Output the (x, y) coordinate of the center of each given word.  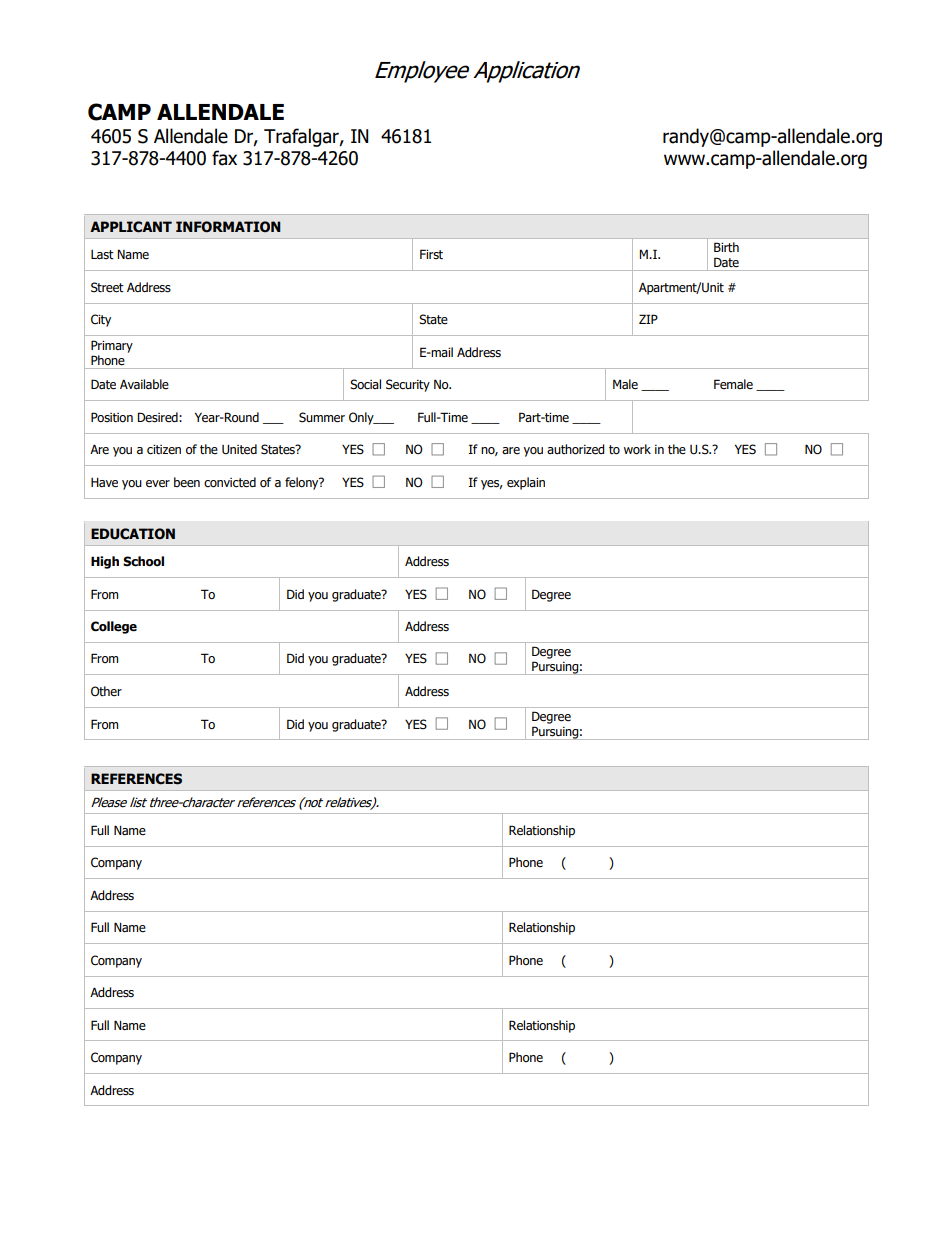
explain (526, 483)
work (637, 449)
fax (224, 158)
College (114, 627)
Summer (322, 417)
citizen (164, 450)
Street (107, 287)
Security (408, 385)
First (431, 254)
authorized (576, 449)
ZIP (648, 319)
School (143, 561)
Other (106, 691)
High (105, 562)
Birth (726, 247)
